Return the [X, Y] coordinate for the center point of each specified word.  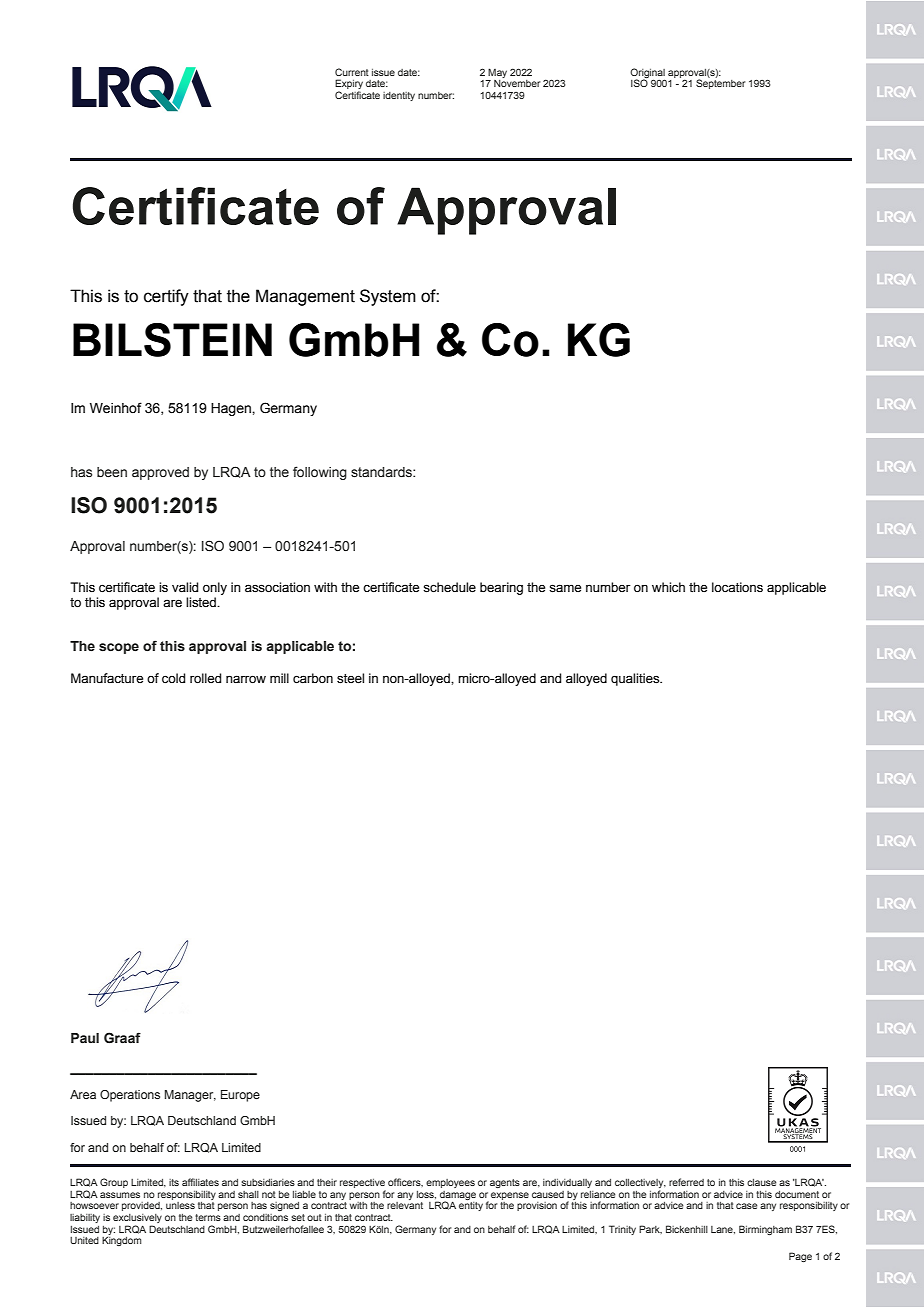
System [388, 297]
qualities [636, 679]
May [497, 73]
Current [352, 72]
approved [160, 473]
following [320, 473]
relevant [405, 1205]
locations [737, 587]
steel [350, 678]
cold [173, 678]
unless [180, 1205]
